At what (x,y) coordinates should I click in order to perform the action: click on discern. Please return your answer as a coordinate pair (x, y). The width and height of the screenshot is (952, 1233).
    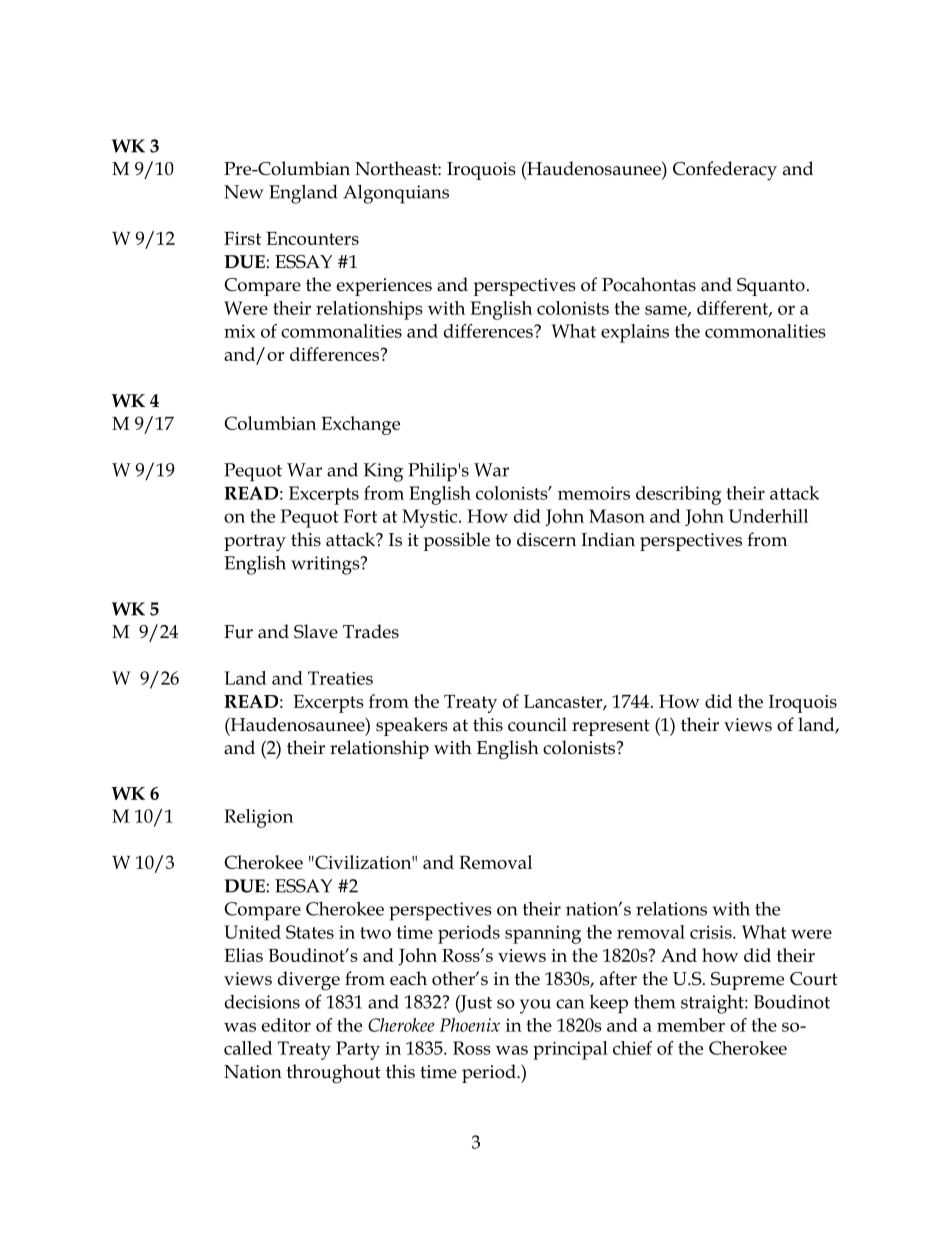
    Looking at the image, I should click on (546, 539).
